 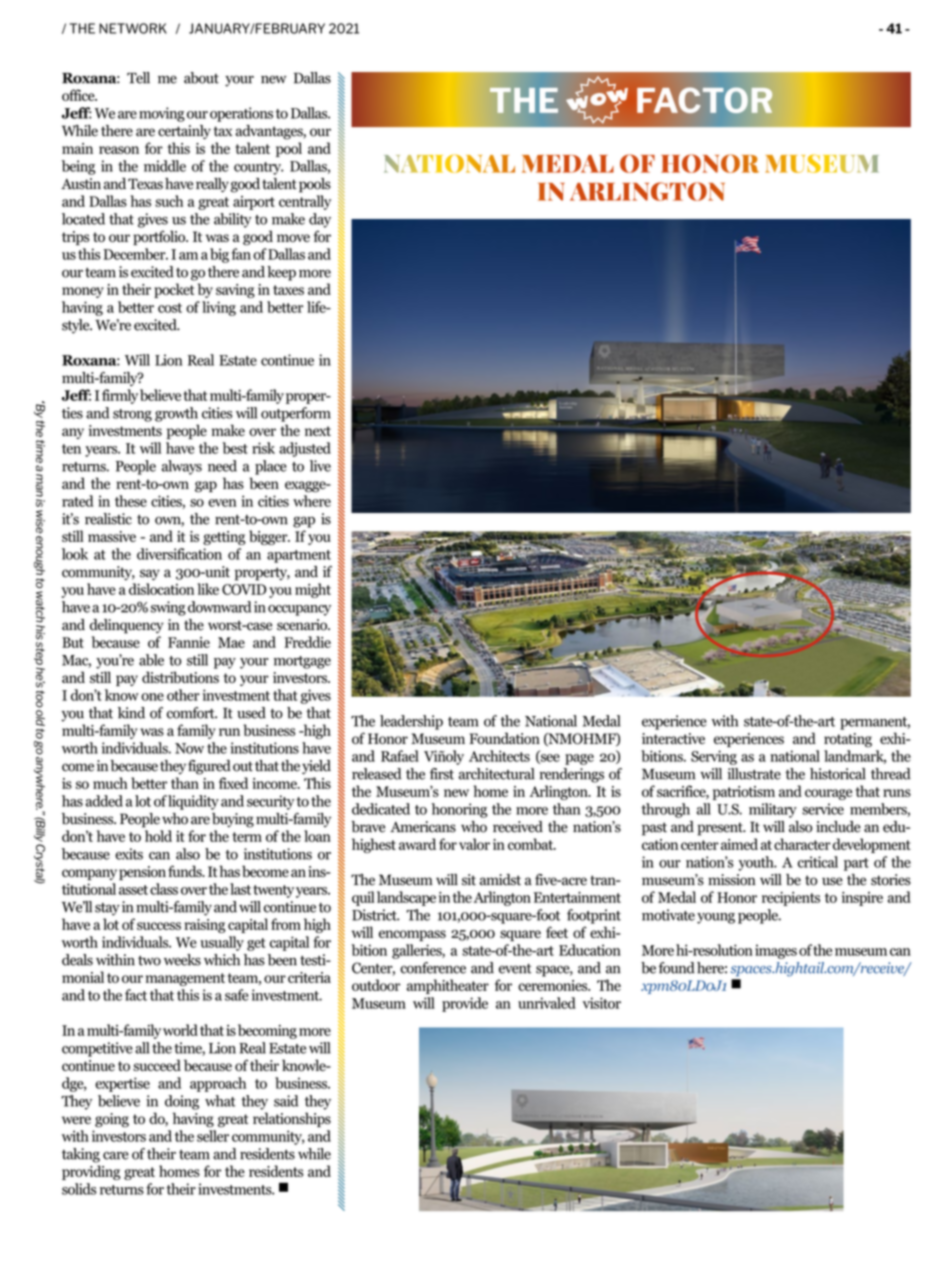 I want to click on operations, so click(x=241, y=114).
